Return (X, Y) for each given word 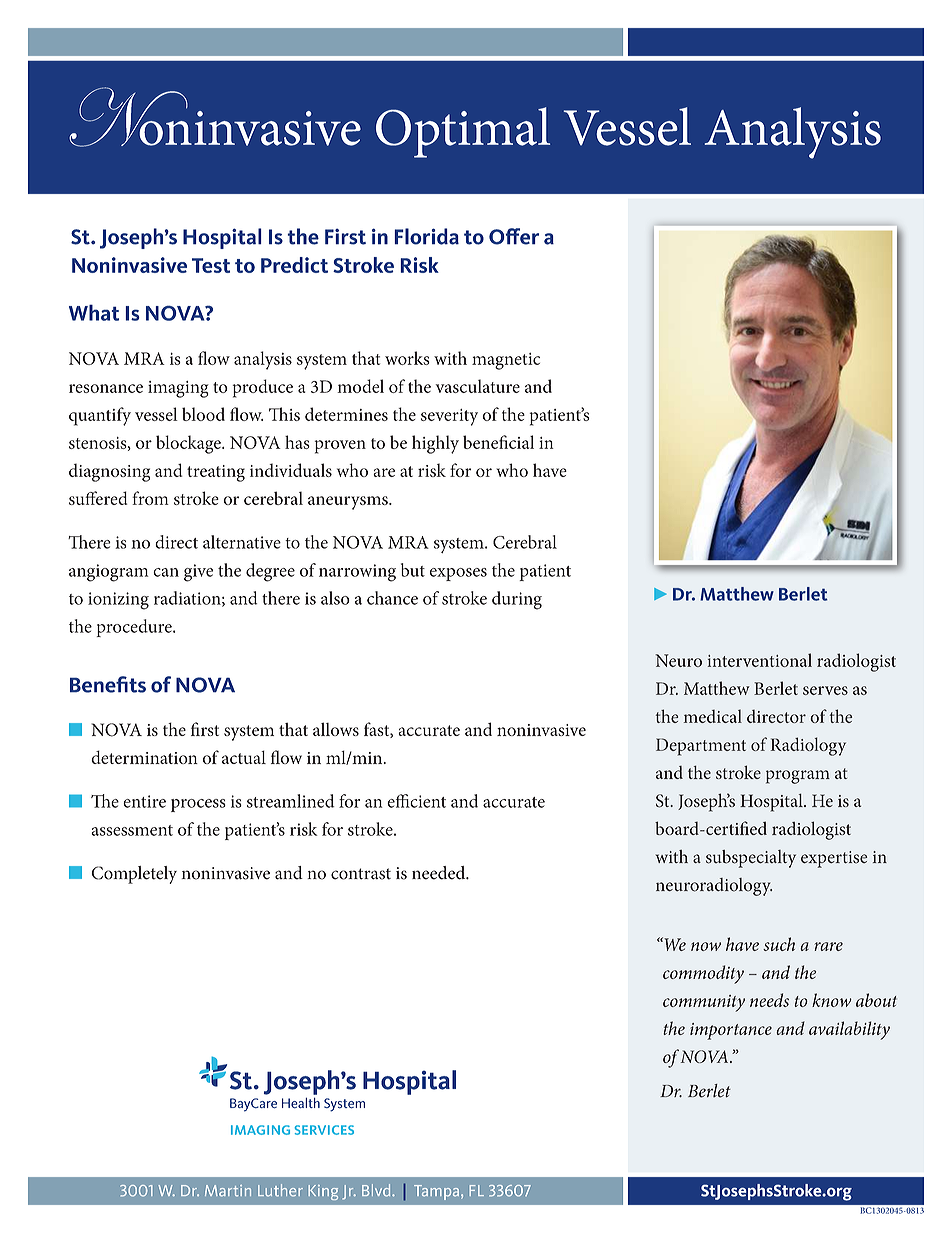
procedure (135, 628)
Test (211, 265)
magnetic (506, 361)
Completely (134, 875)
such (779, 944)
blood (203, 414)
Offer (514, 236)
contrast (361, 874)
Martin (228, 1191)
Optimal (463, 132)
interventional (760, 660)
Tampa (438, 1192)
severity (449, 417)
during (517, 600)
